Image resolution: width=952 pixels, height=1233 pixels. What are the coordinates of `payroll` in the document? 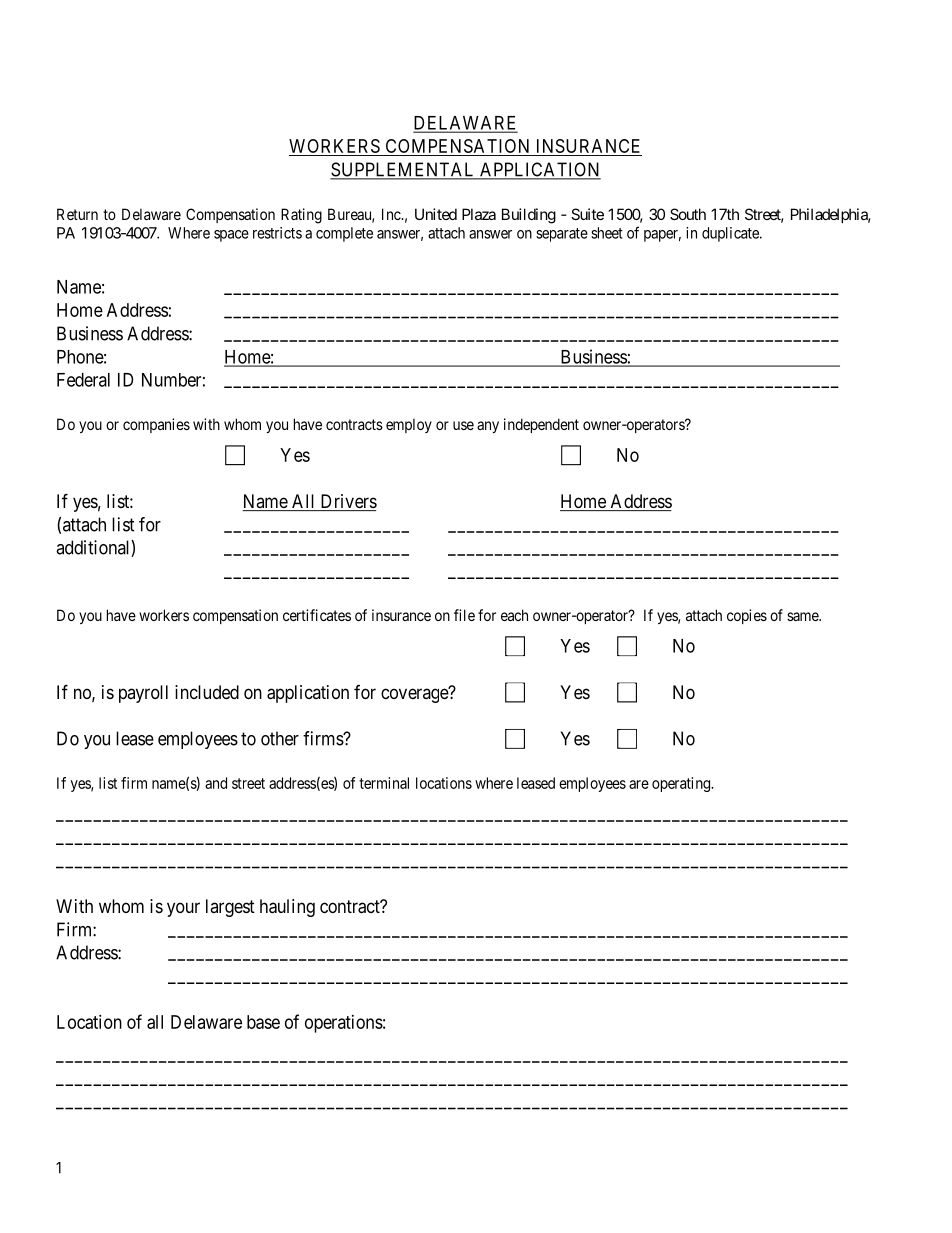 It's located at (143, 694).
